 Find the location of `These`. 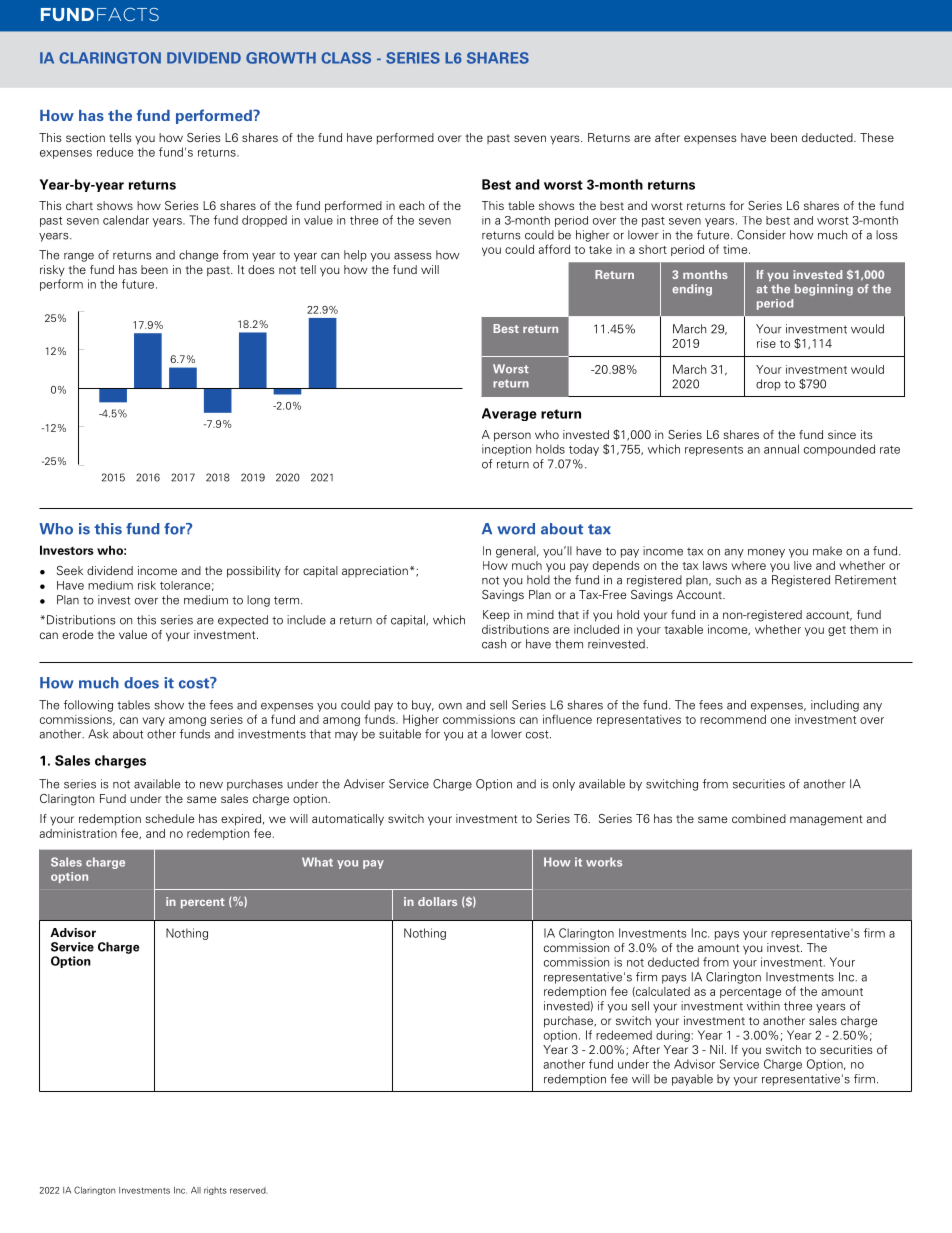

These is located at coordinates (877, 137).
